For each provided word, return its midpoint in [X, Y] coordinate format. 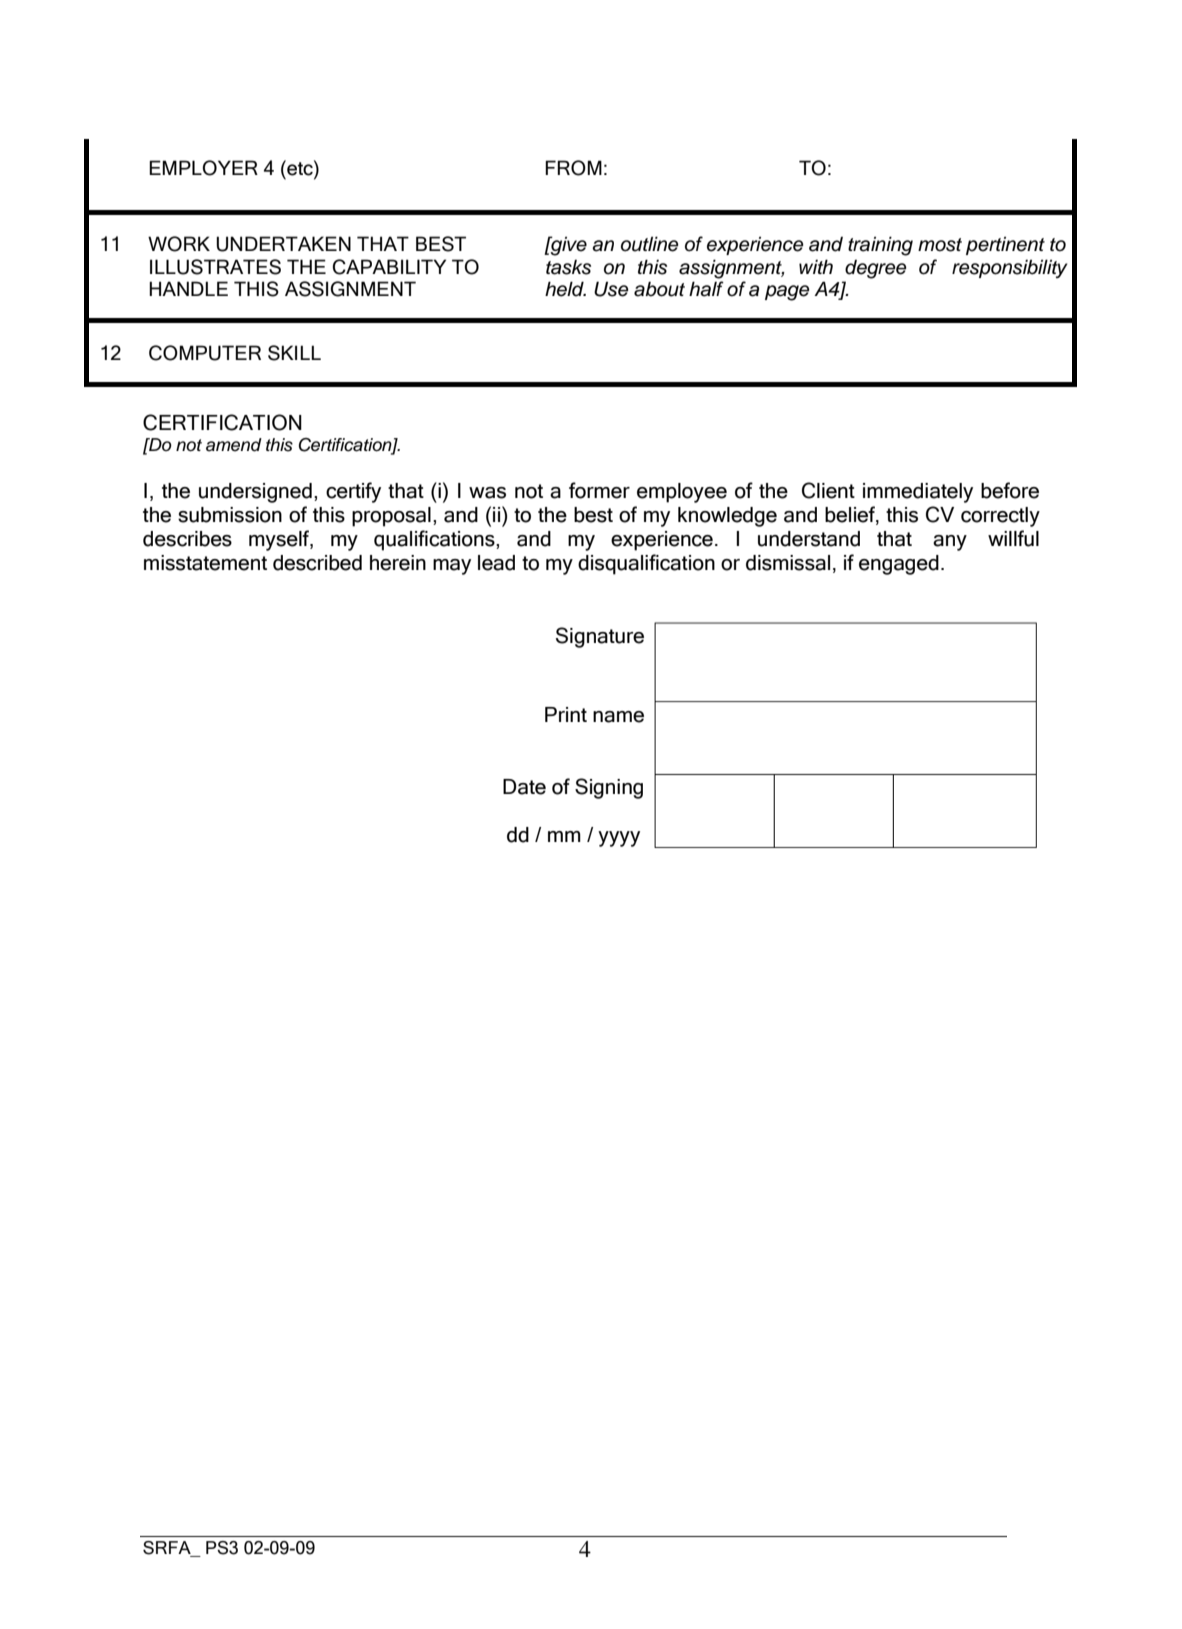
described [317, 563]
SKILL [294, 353]
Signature [600, 637]
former [599, 490]
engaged [899, 565]
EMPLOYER [203, 168]
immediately [918, 493]
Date [524, 787]
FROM [573, 168]
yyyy [619, 839]
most [940, 245]
